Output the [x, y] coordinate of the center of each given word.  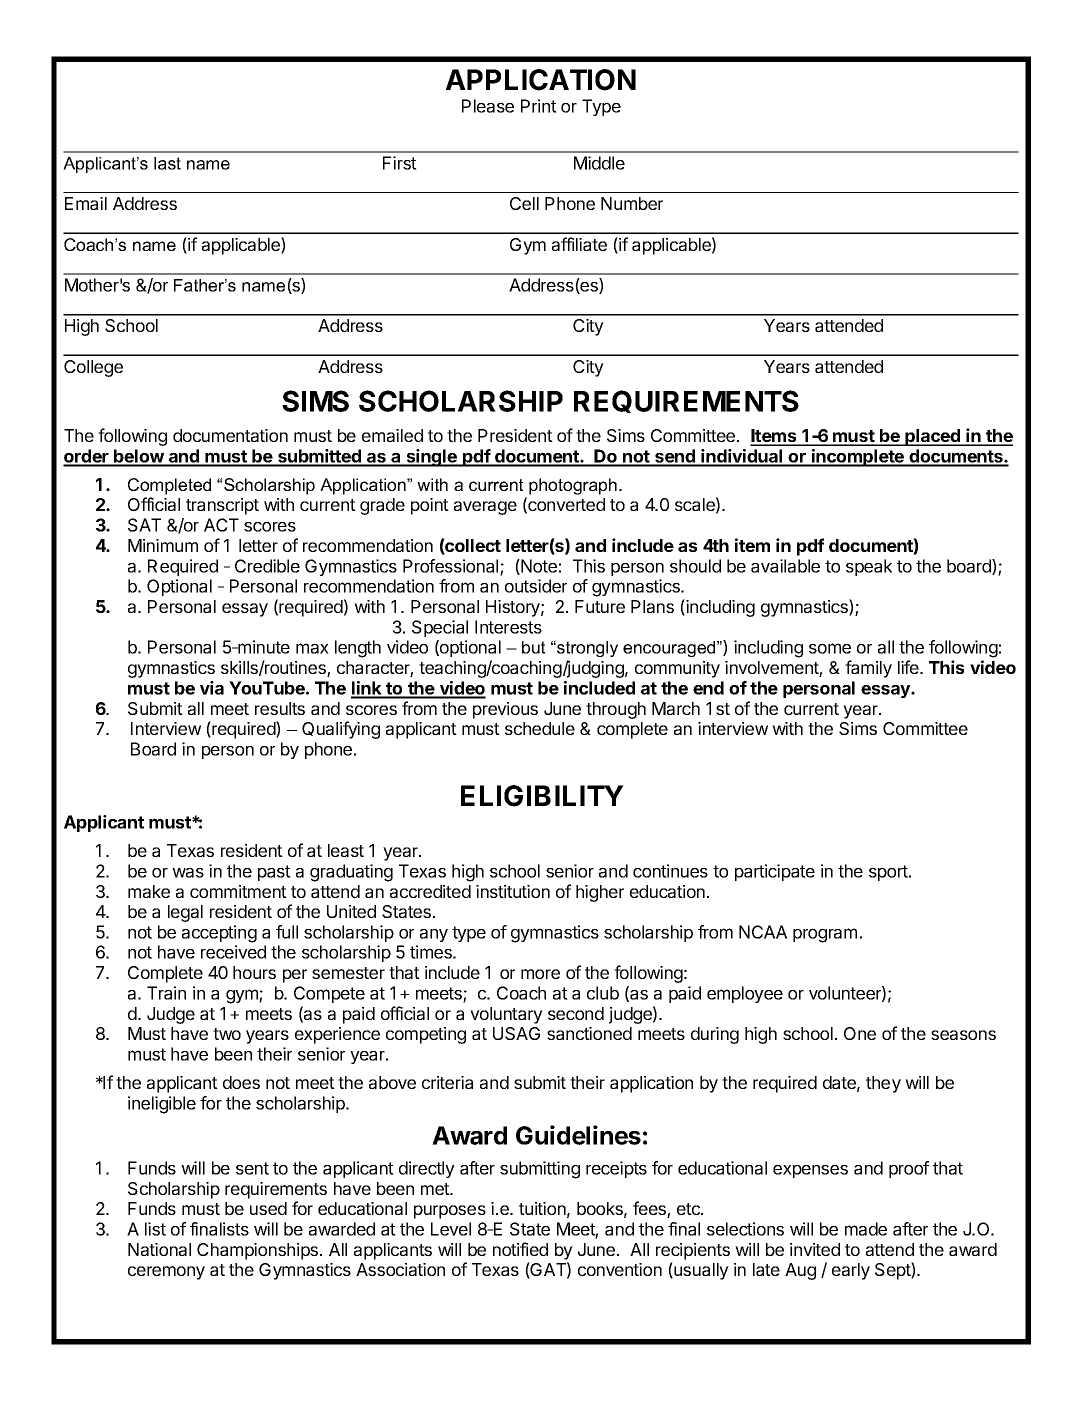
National [159, 1249]
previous [505, 710]
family [868, 669]
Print [539, 106]
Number [632, 203]
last [167, 163]
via [212, 688]
